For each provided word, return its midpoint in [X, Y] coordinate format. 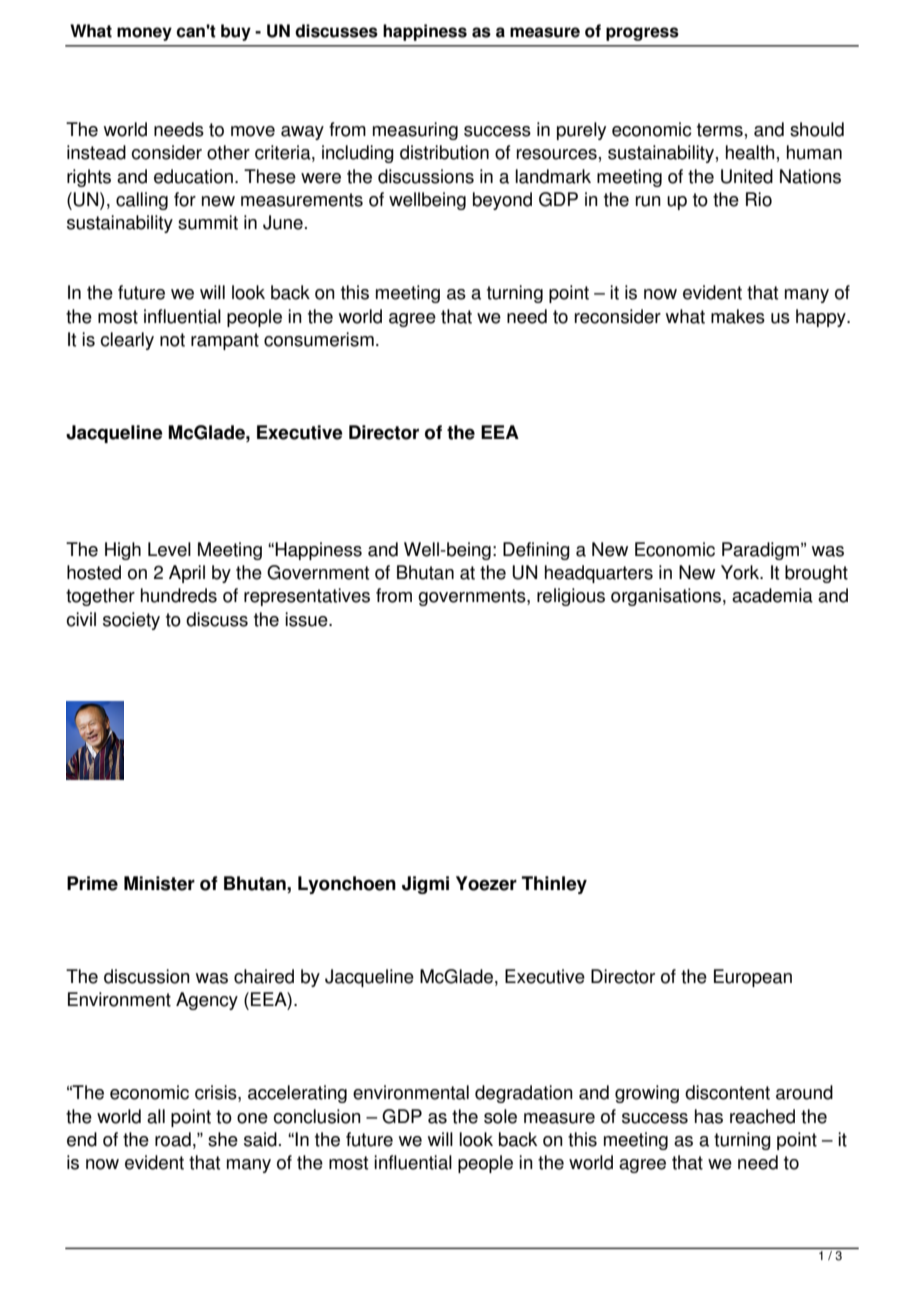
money [144, 34]
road [173, 1139]
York [741, 572]
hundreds [179, 595]
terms [720, 130]
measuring [415, 131]
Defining [536, 551]
